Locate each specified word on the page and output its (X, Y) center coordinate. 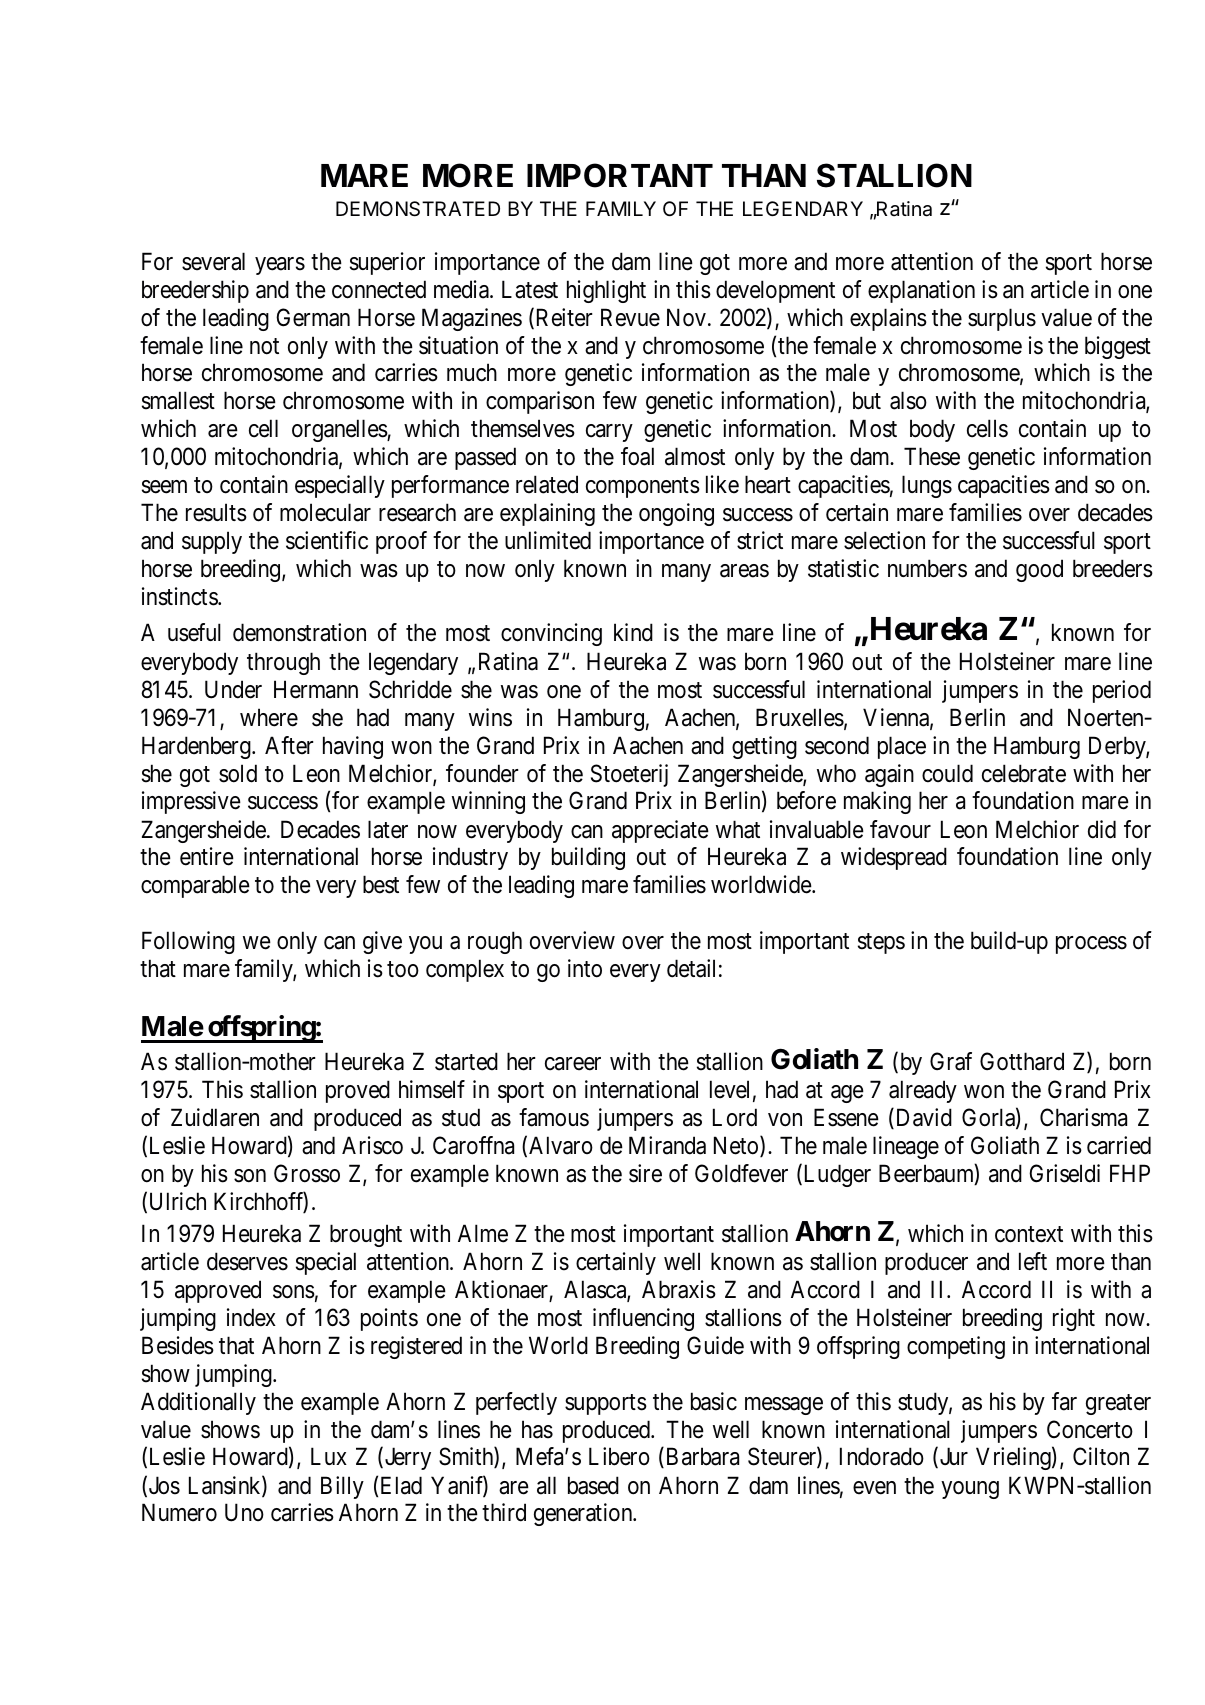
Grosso (307, 1173)
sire (645, 1173)
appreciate (660, 831)
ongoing (676, 514)
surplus (1002, 319)
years (280, 266)
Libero (619, 1456)
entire (207, 856)
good (1039, 570)
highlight (606, 291)
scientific (327, 540)
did (1102, 829)
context (1029, 1234)
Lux (329, 1456)
